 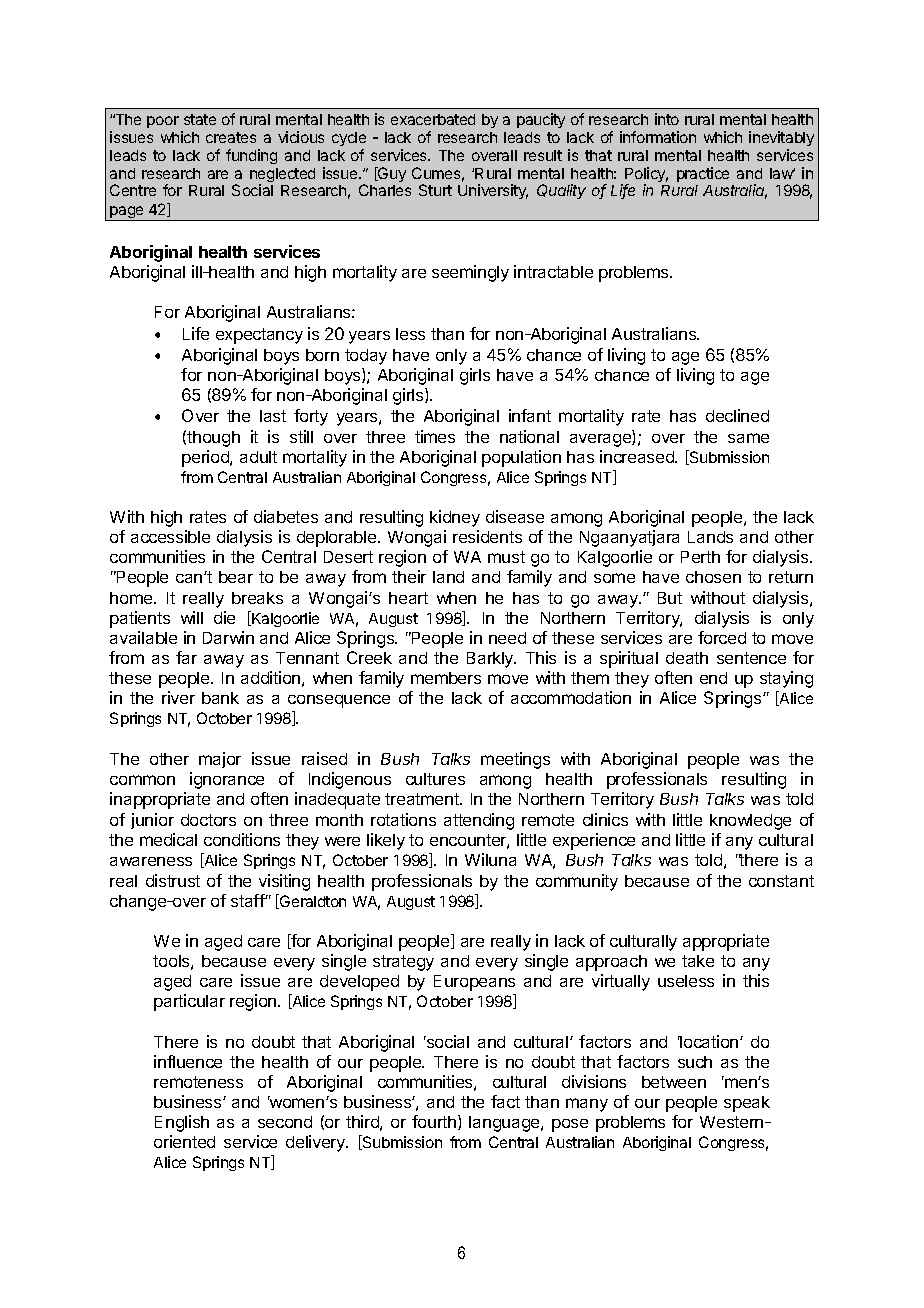 I want to click on creates, so click(x=231, y=137).
